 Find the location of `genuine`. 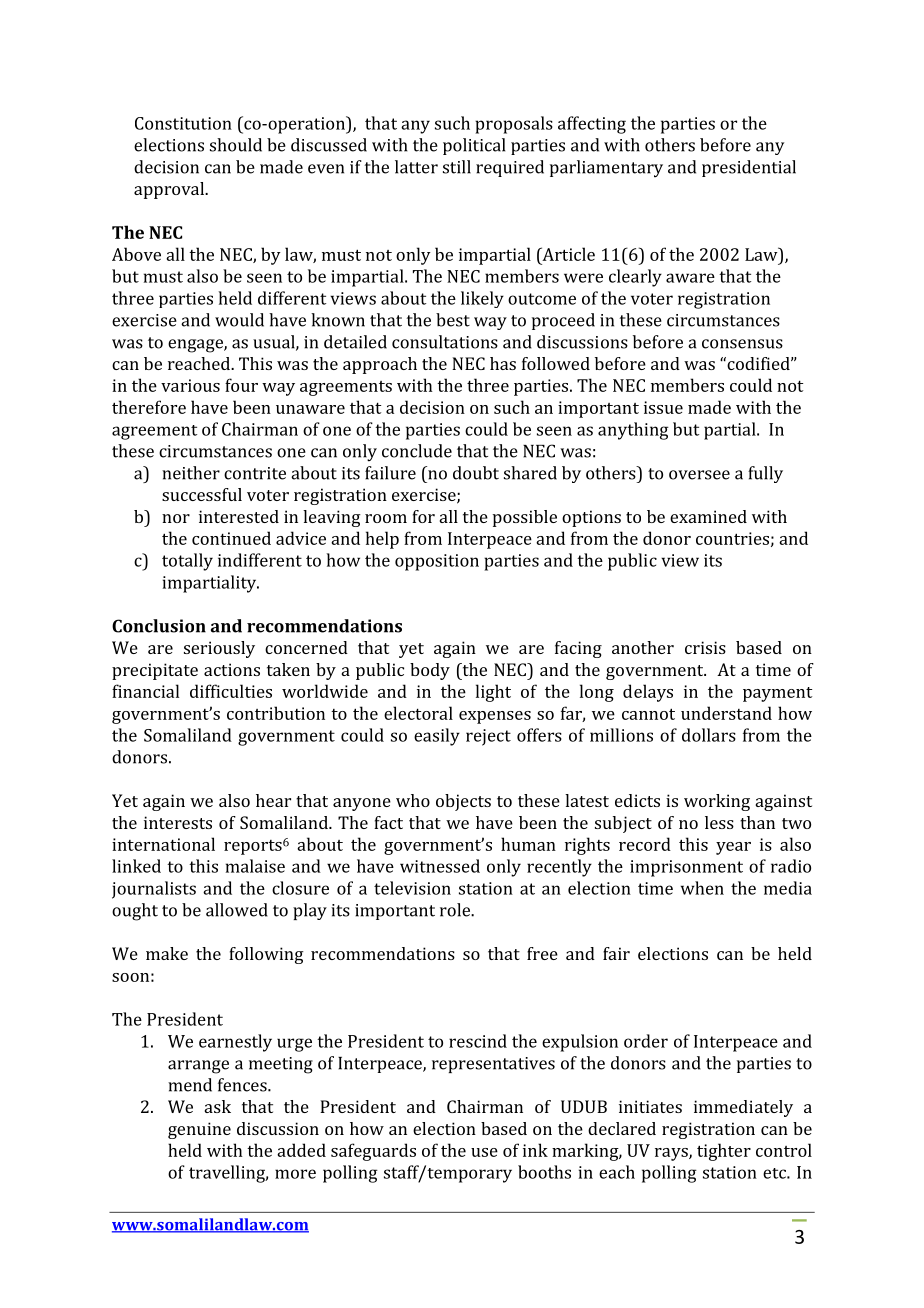

genuine is located at coordinates (199, 1130).
